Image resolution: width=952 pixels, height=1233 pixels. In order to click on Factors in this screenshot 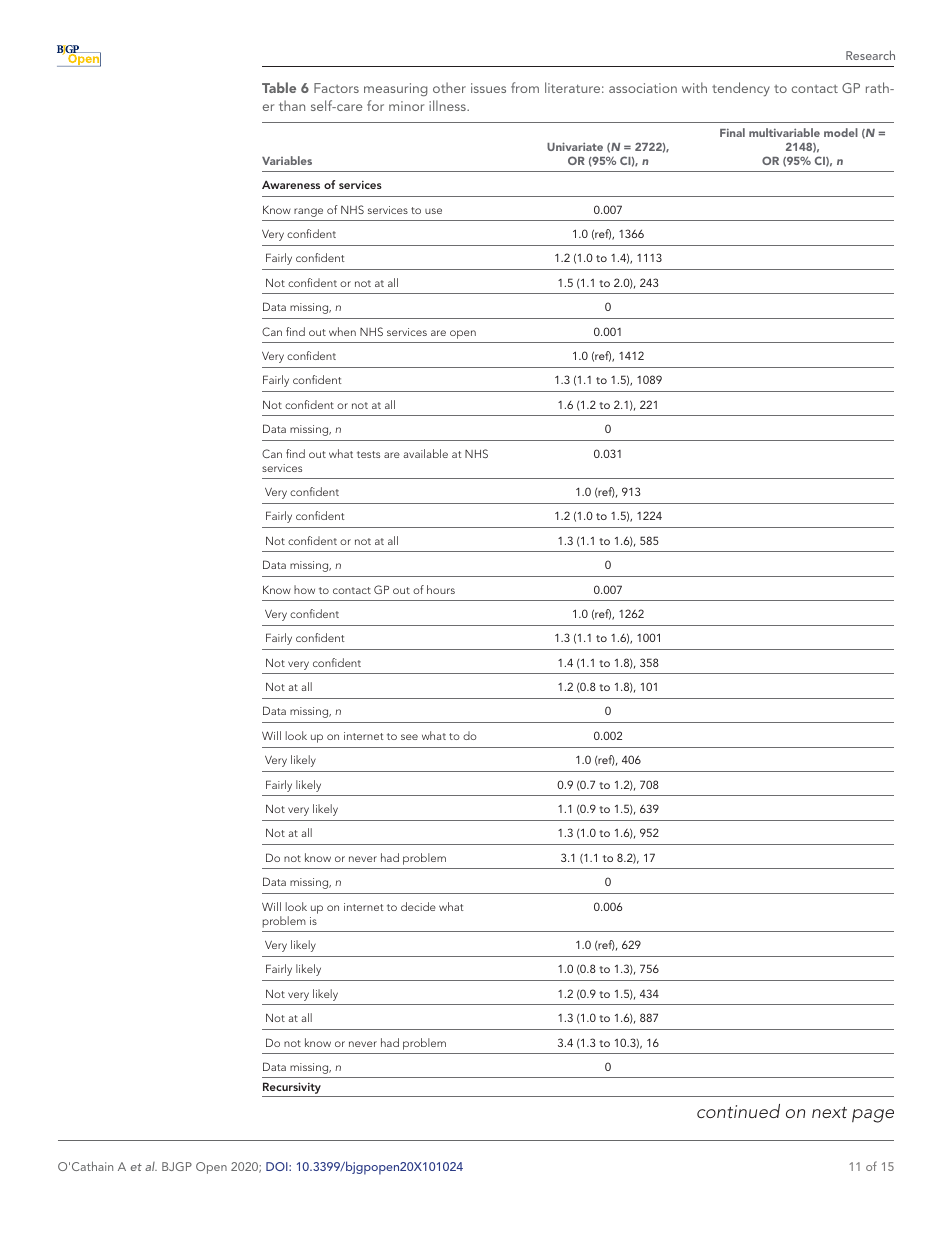, I will do `click(336, 88)`.
